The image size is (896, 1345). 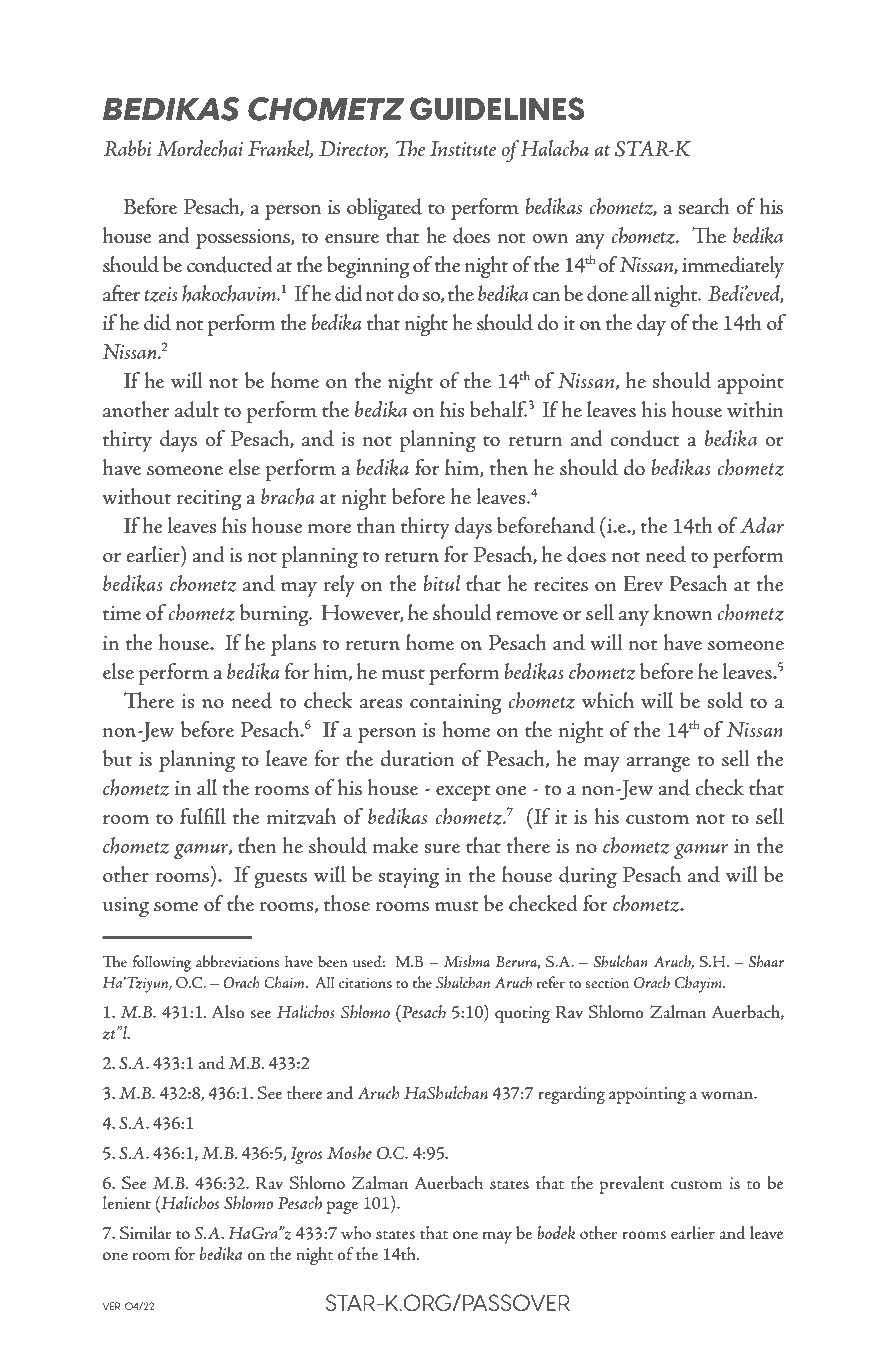 What do you see at coordinates (704, 206) in the image?
I see `search` at bounding box center [704, 206].
